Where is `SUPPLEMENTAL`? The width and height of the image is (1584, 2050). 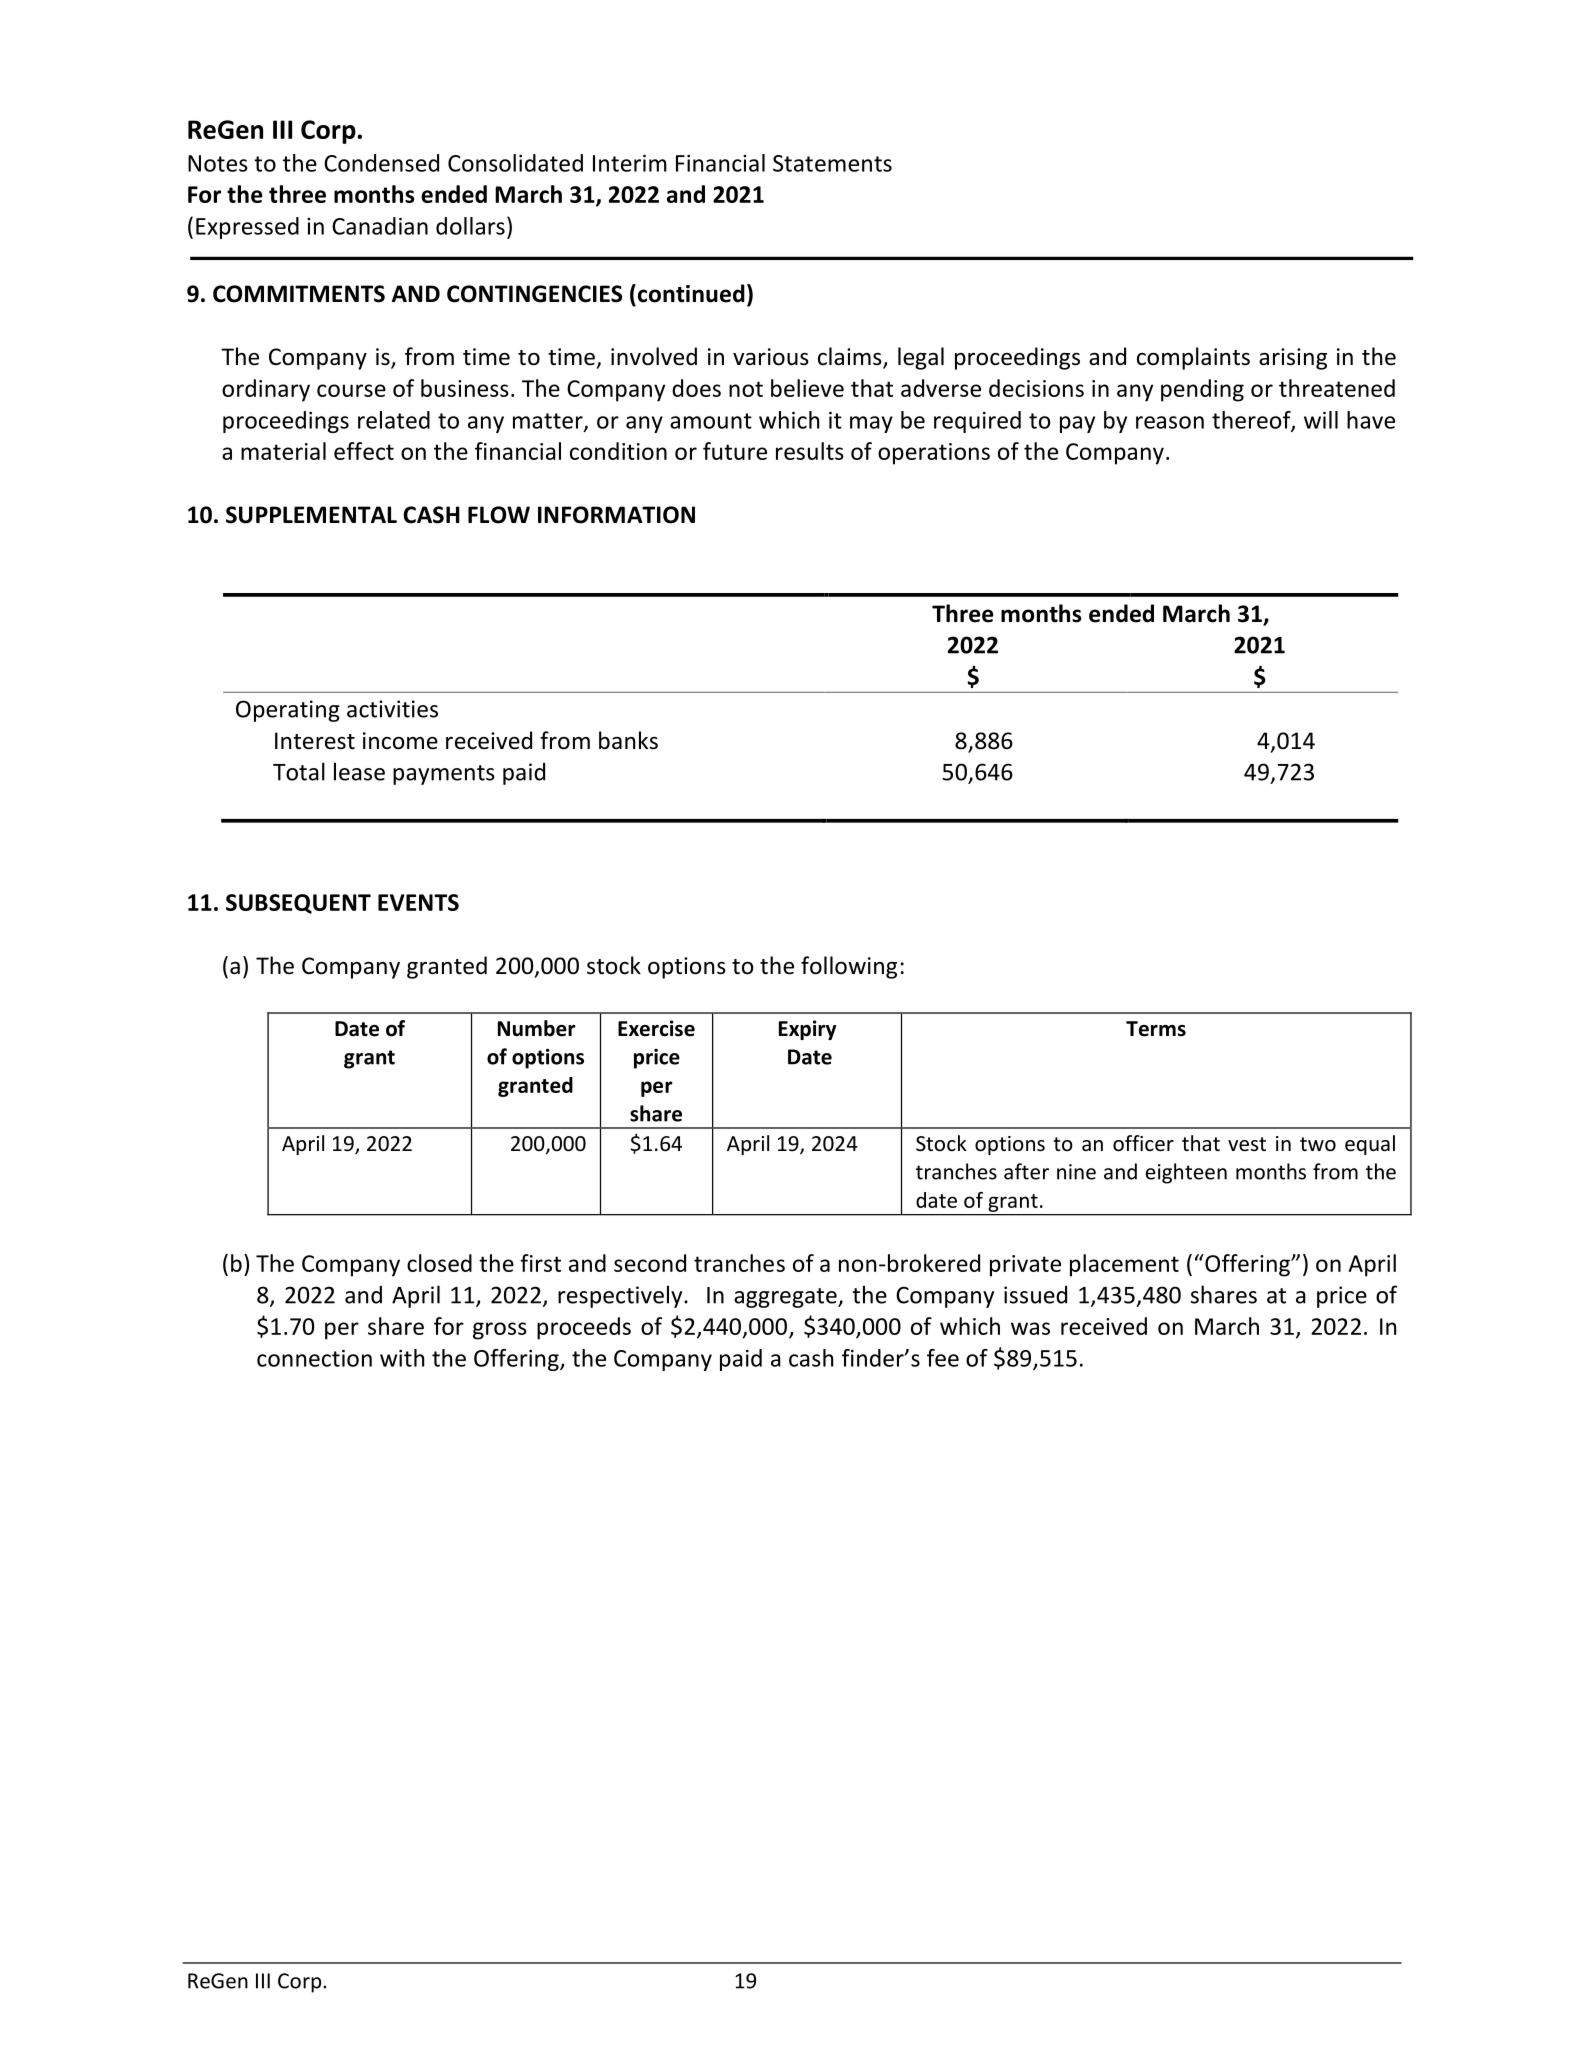 SUPPLEMENTAL is located at coordinates (311, 515).
